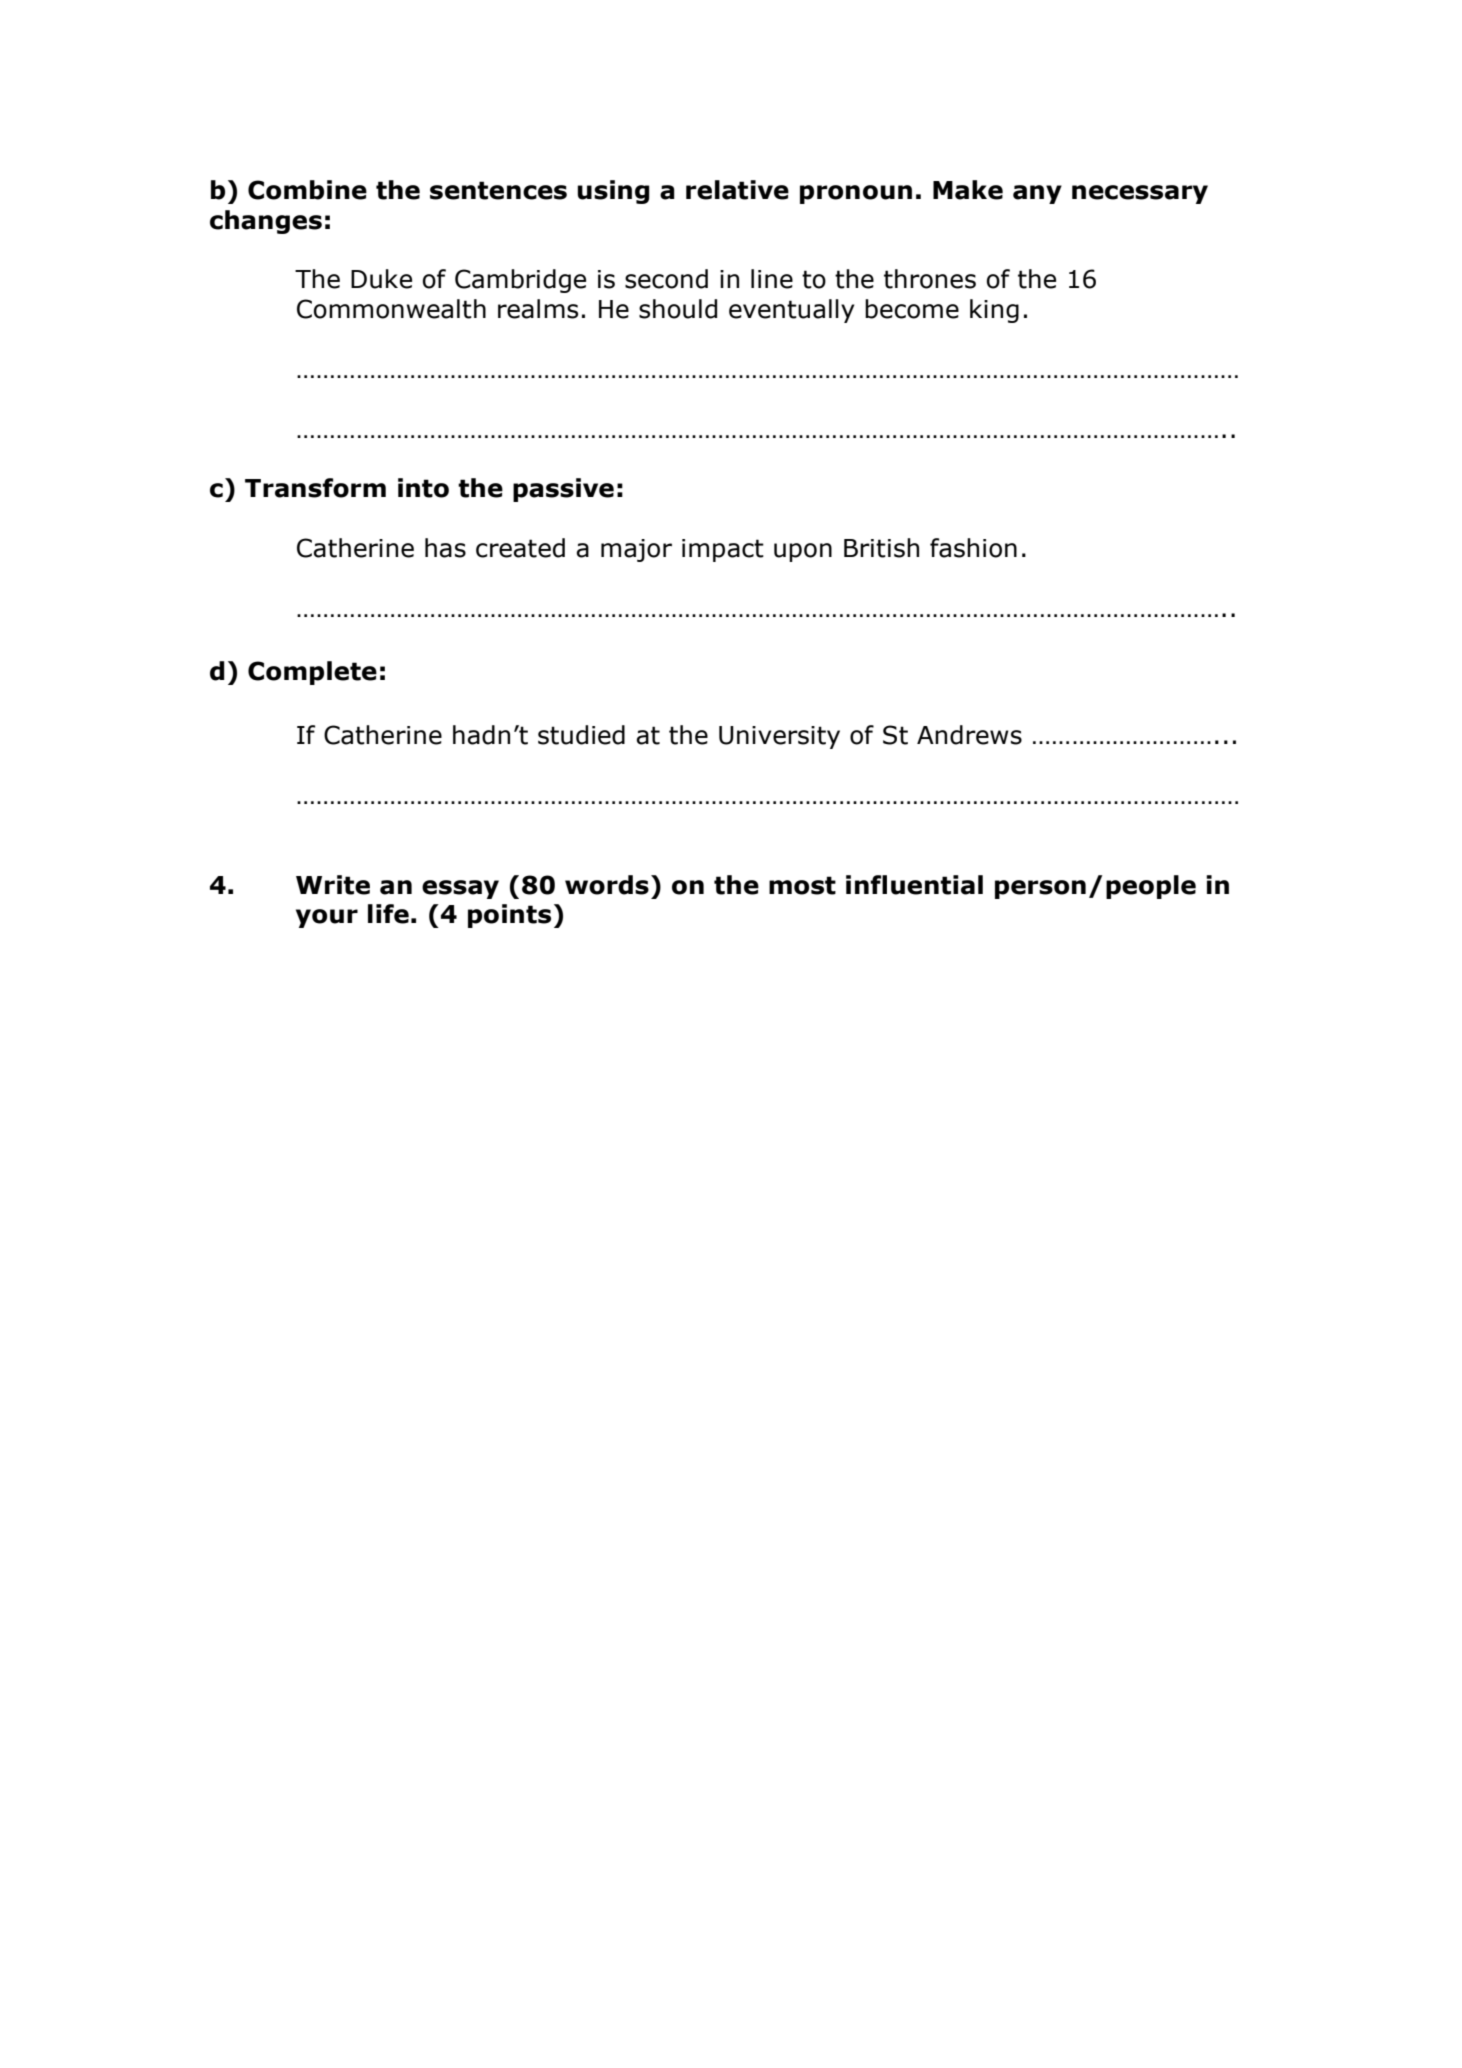 The width and height of the screenshot is (1462, 2068). Describe the element at coordinates (388, 914) in the screenshot. I see `life` at that location.
